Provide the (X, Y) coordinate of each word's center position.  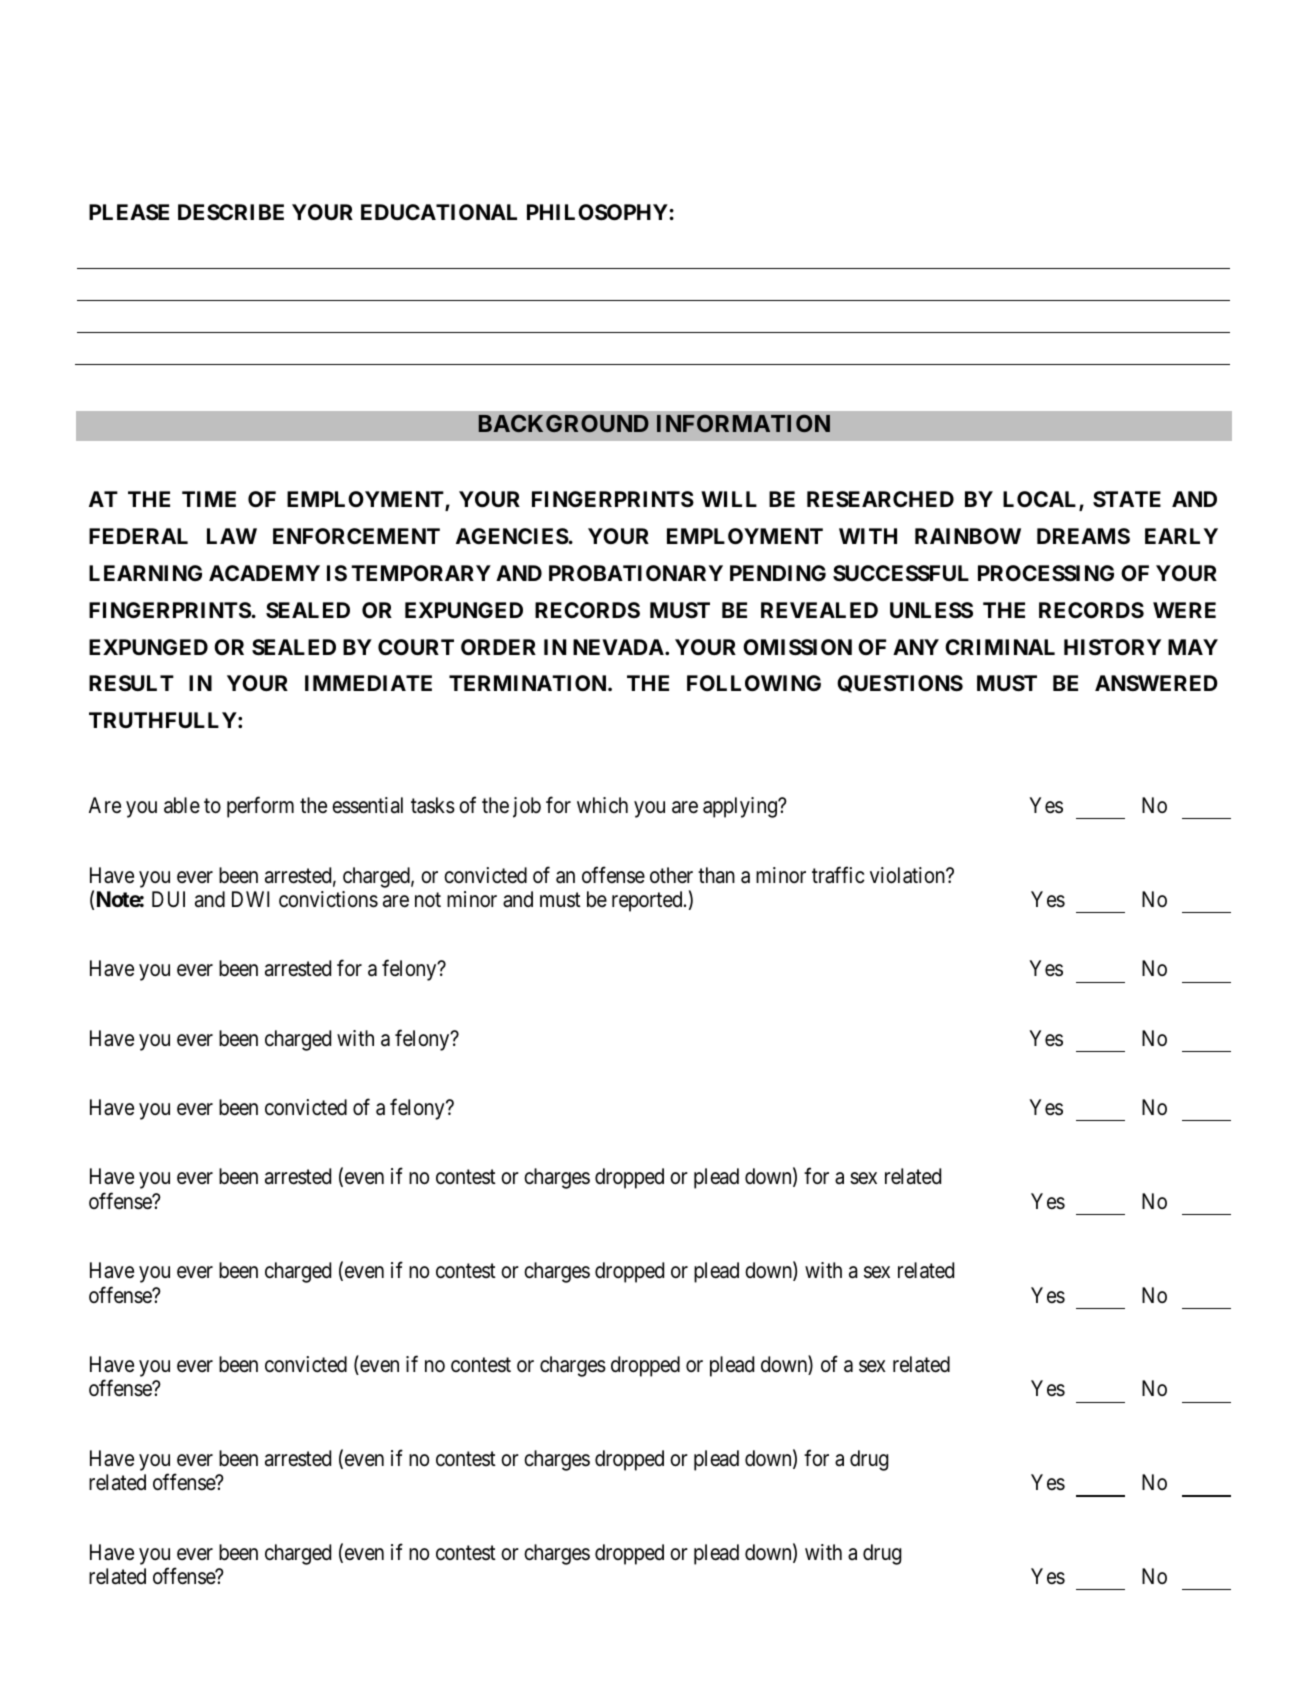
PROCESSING (1046, 573)
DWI (250, 899)
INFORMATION (743, 423)
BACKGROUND (564, 423)
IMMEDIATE (368, 683)
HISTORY (1112, 647)
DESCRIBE (231, 212)
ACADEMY (264, 573)
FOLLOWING (754, 683)
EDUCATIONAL (439, 212)
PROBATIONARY (636, 573)
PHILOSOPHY (597, 212)
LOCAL (1041, 500)
